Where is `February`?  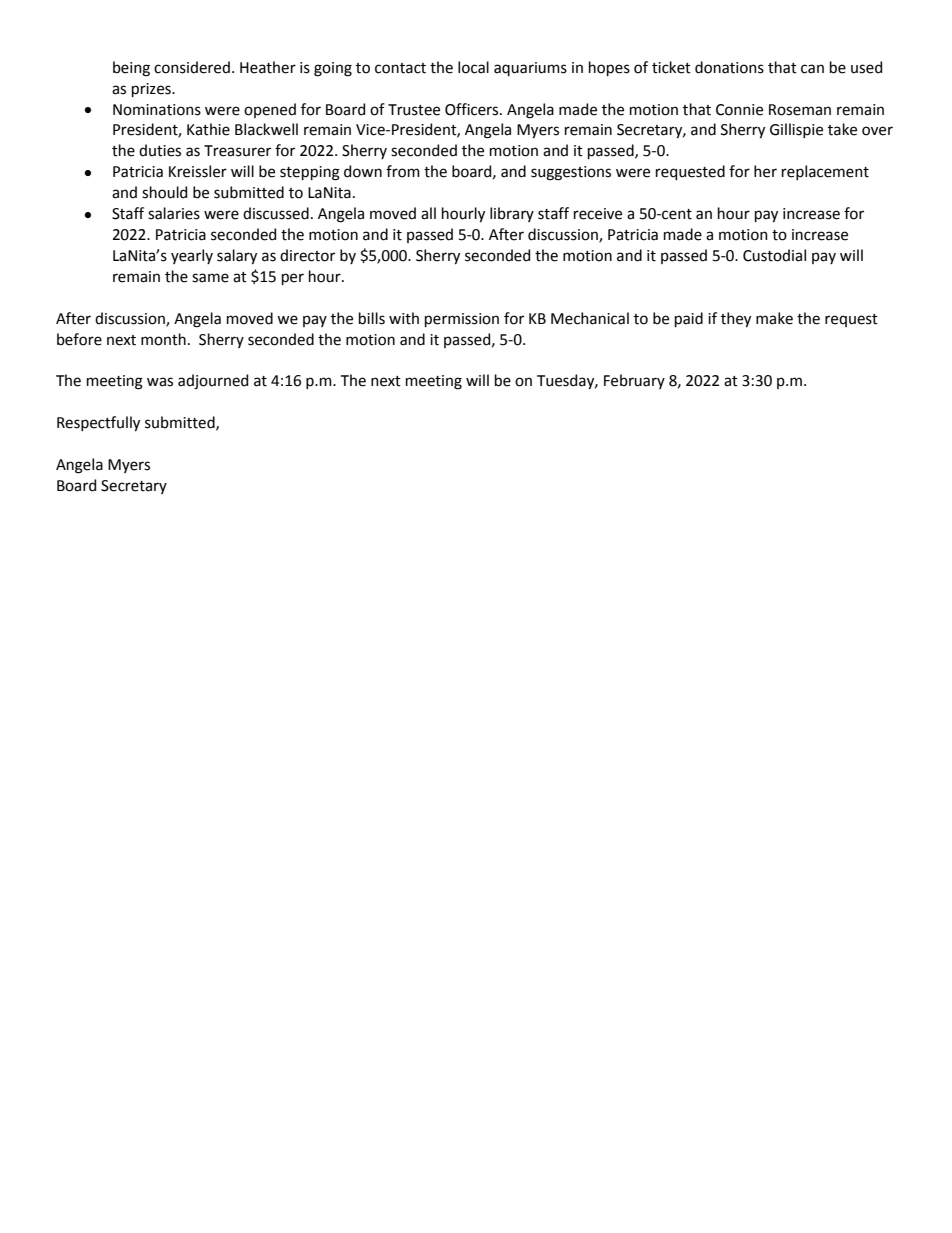
February is located at coordinates (634, 381).
